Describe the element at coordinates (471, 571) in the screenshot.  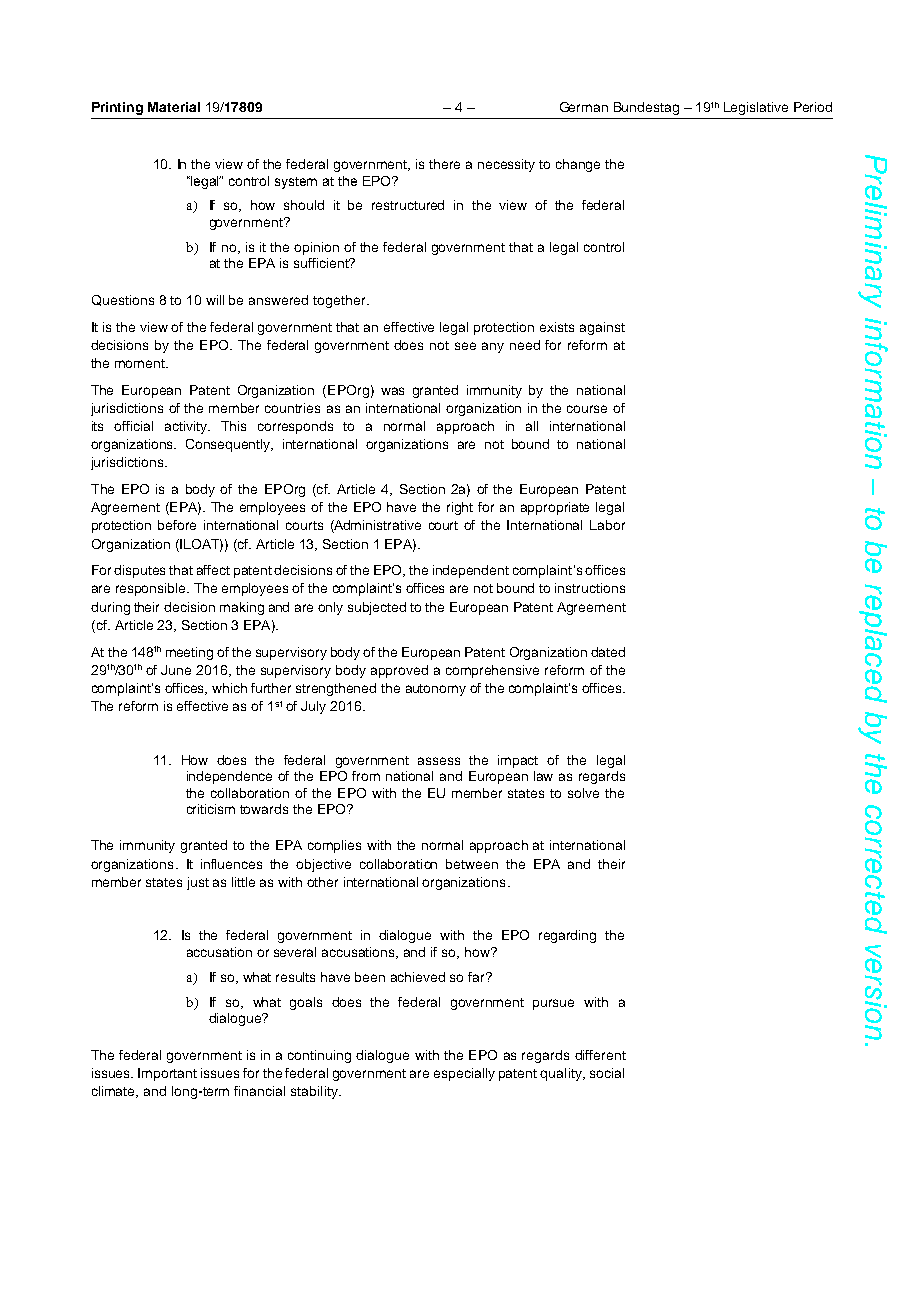
I see `independent` at that location.
